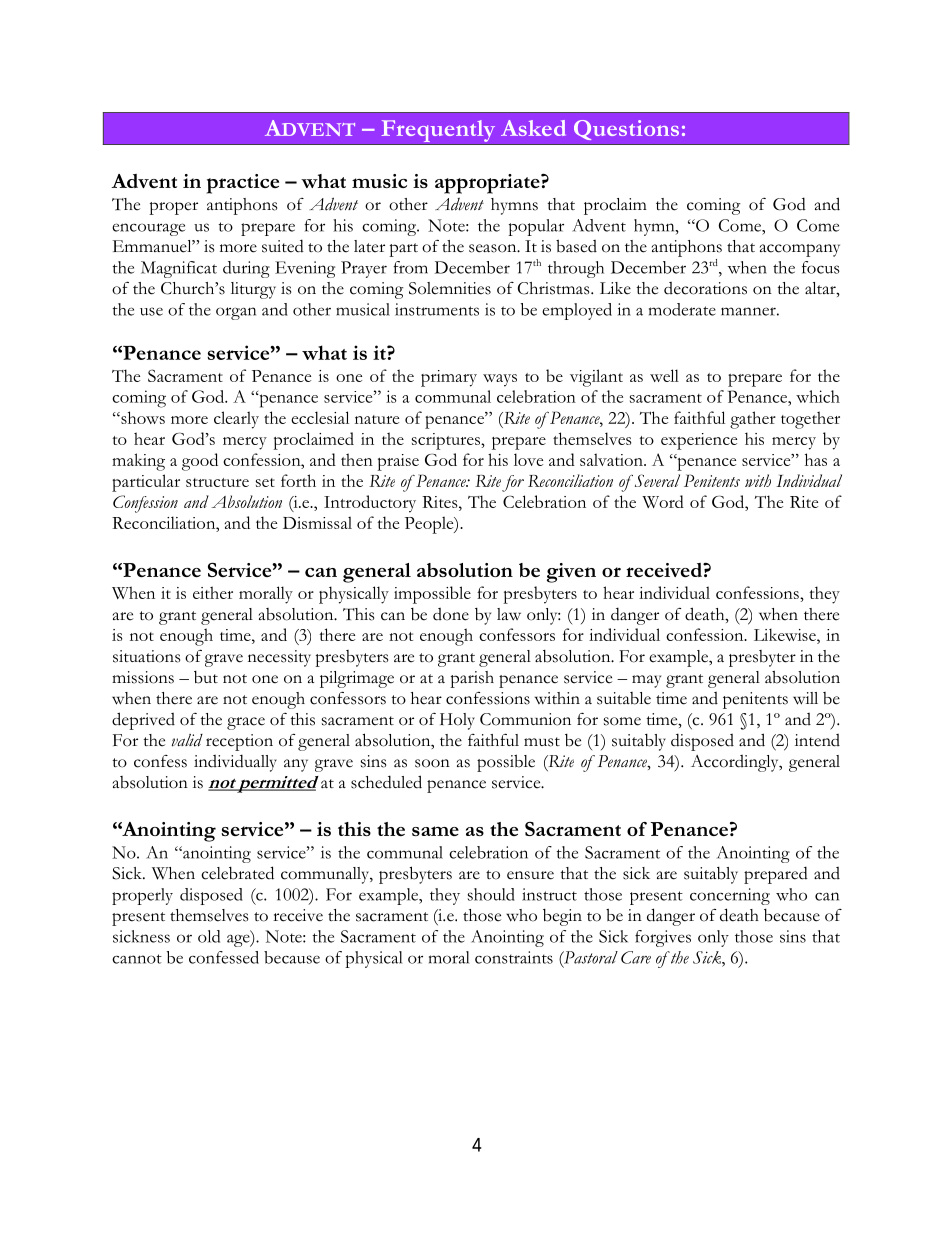 Image resolution: width=952 pixels, height=1233 pixels. What do you see at coordinates (213, 592) in the image?
I see `either` at bounding box center [213, 592].
